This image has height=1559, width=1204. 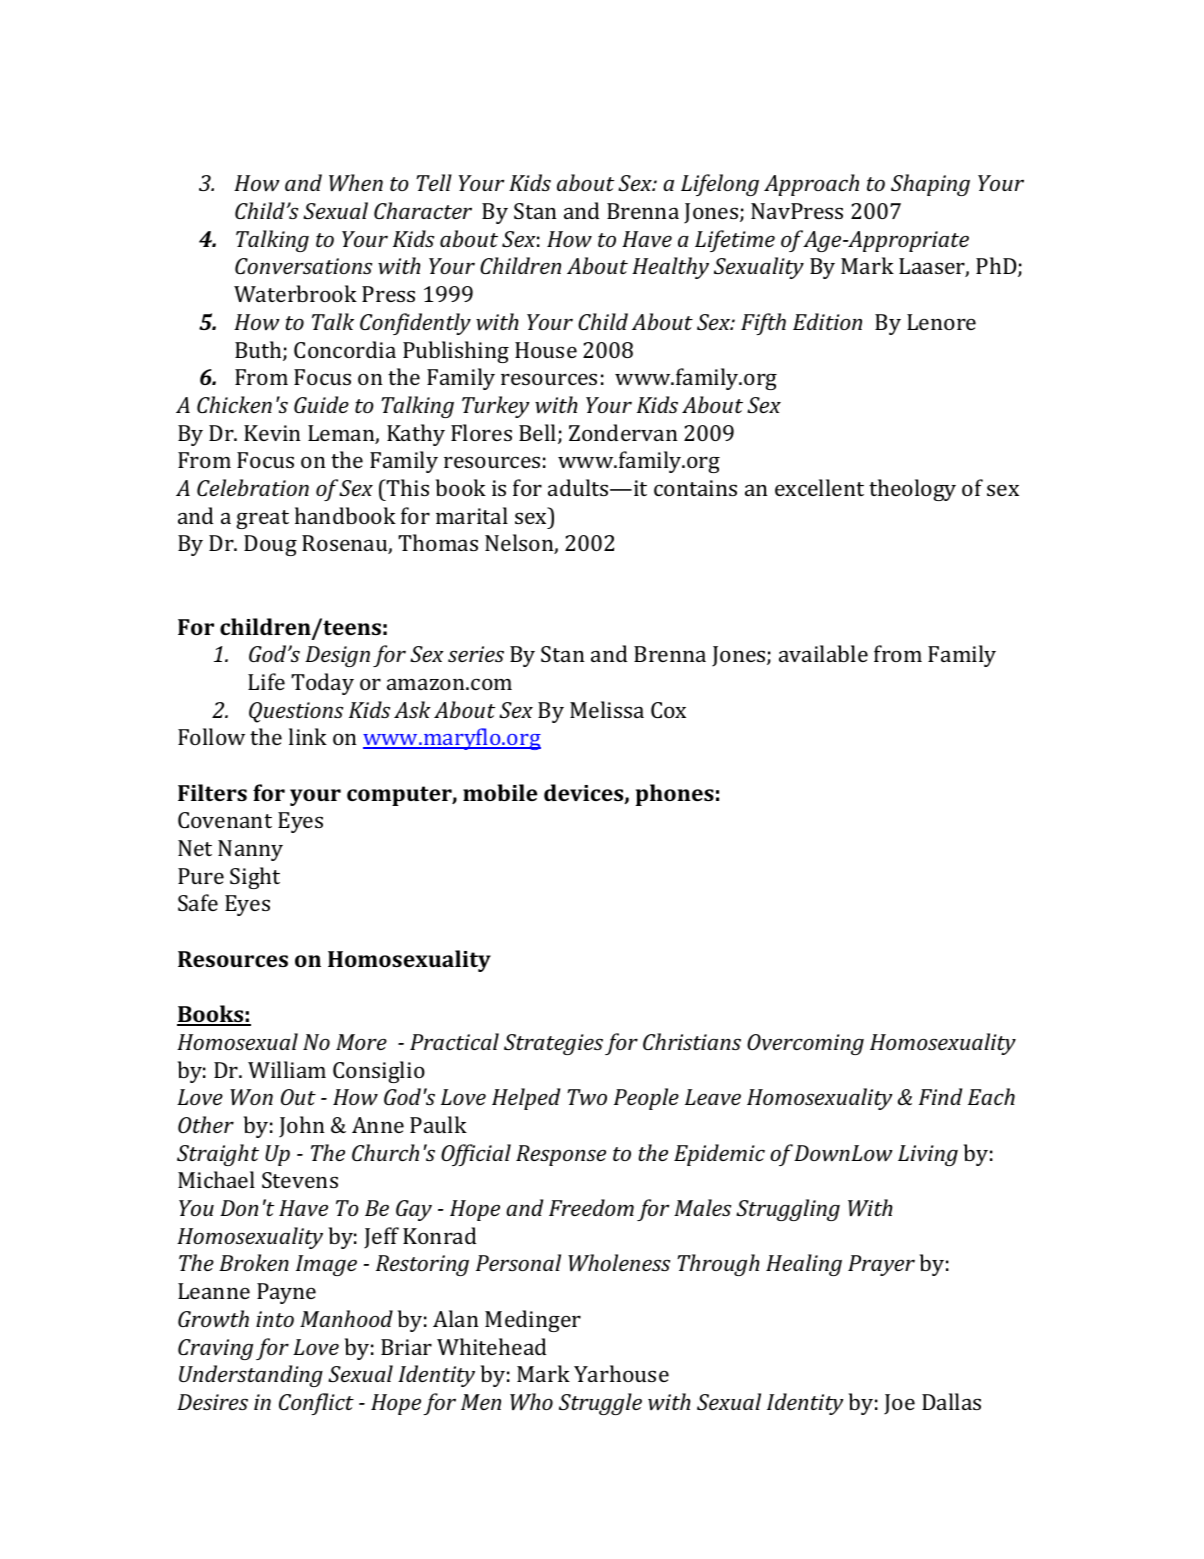 I want to click on Shaping, so click(x=930, y=185).
